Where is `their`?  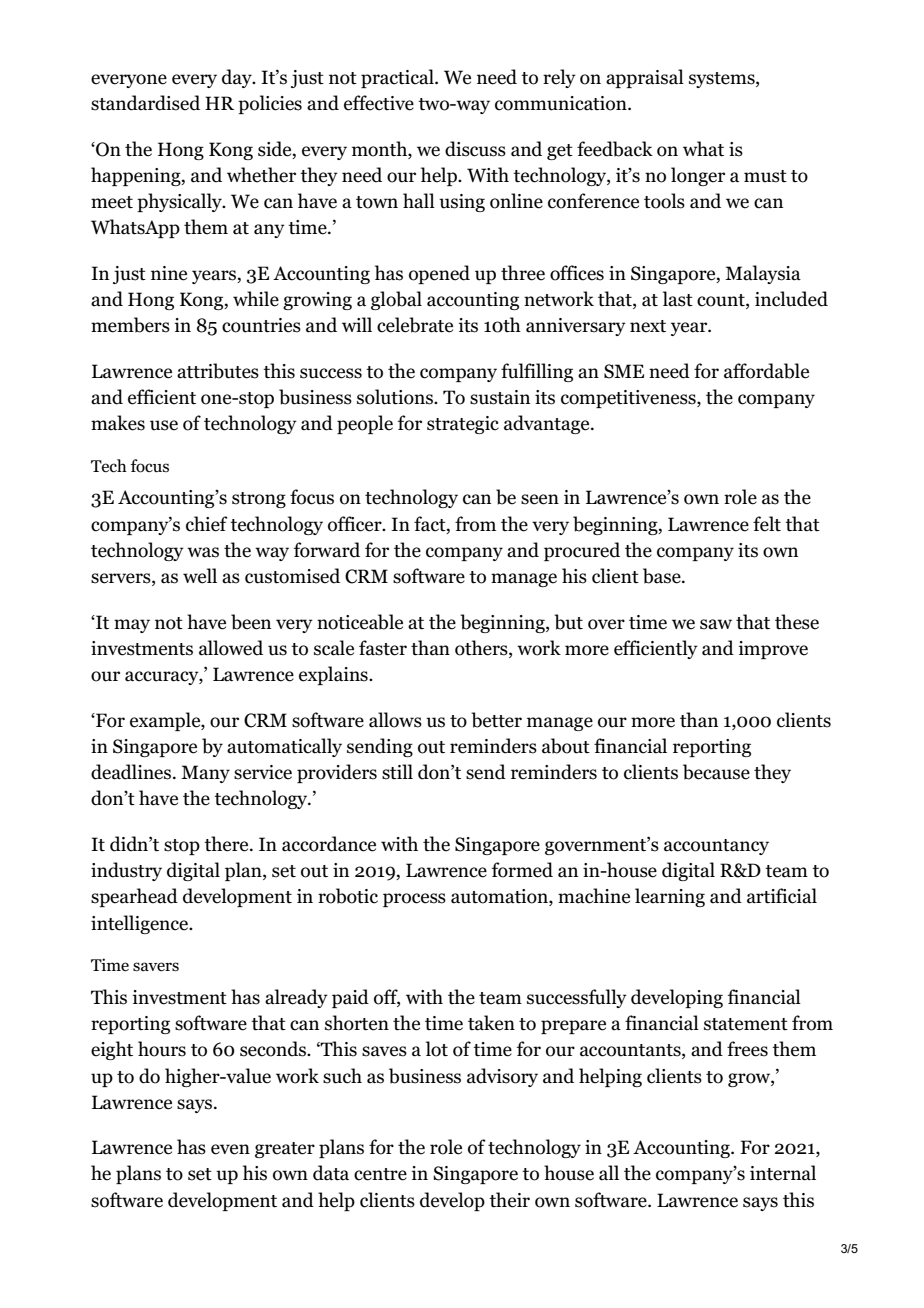 their is located at coordinates (509, 1200).
